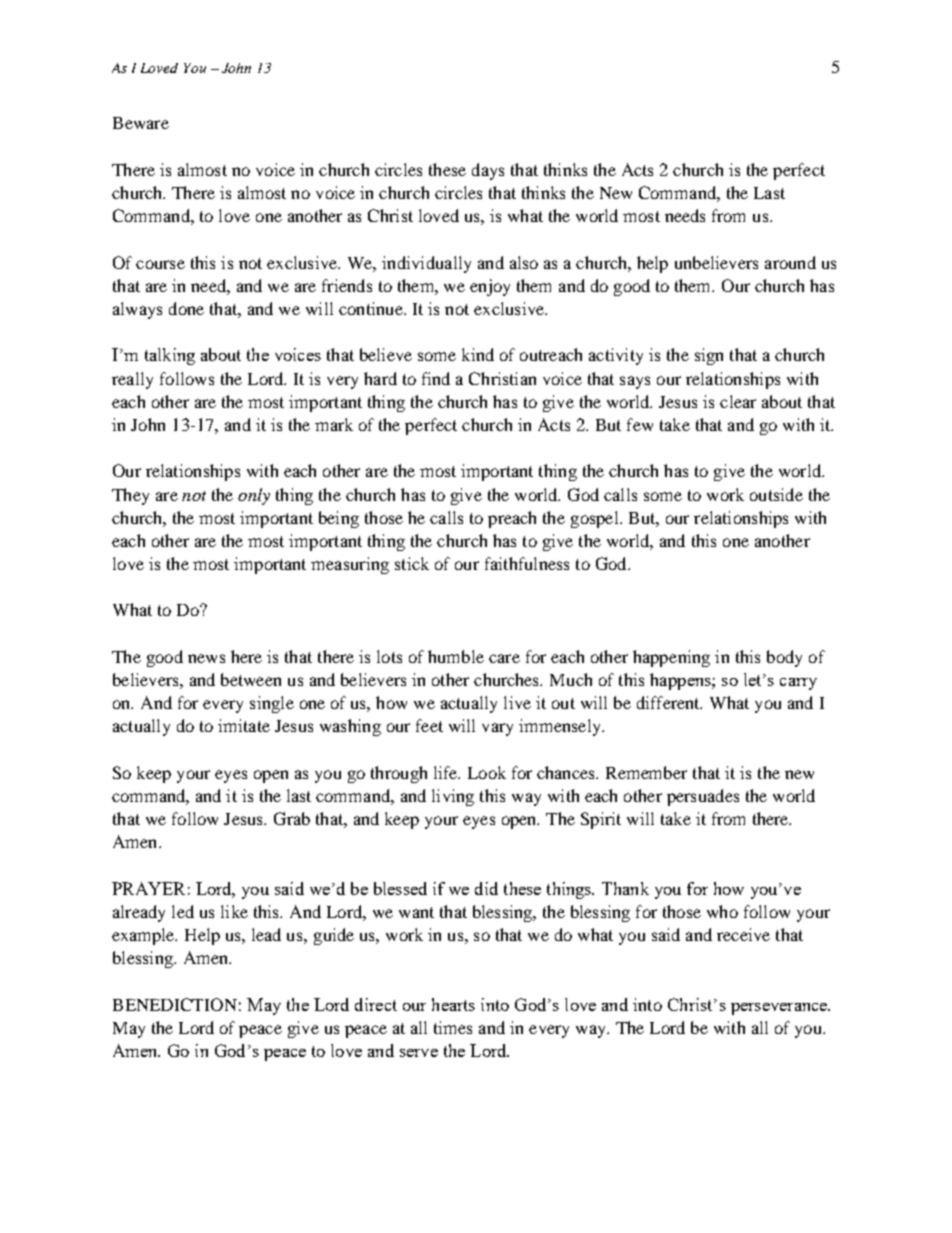 This document has width=952, height=1233. What do you see at coordinates (453, 1027) in the document?
I see `times` at bounding box center [453, 1027].
